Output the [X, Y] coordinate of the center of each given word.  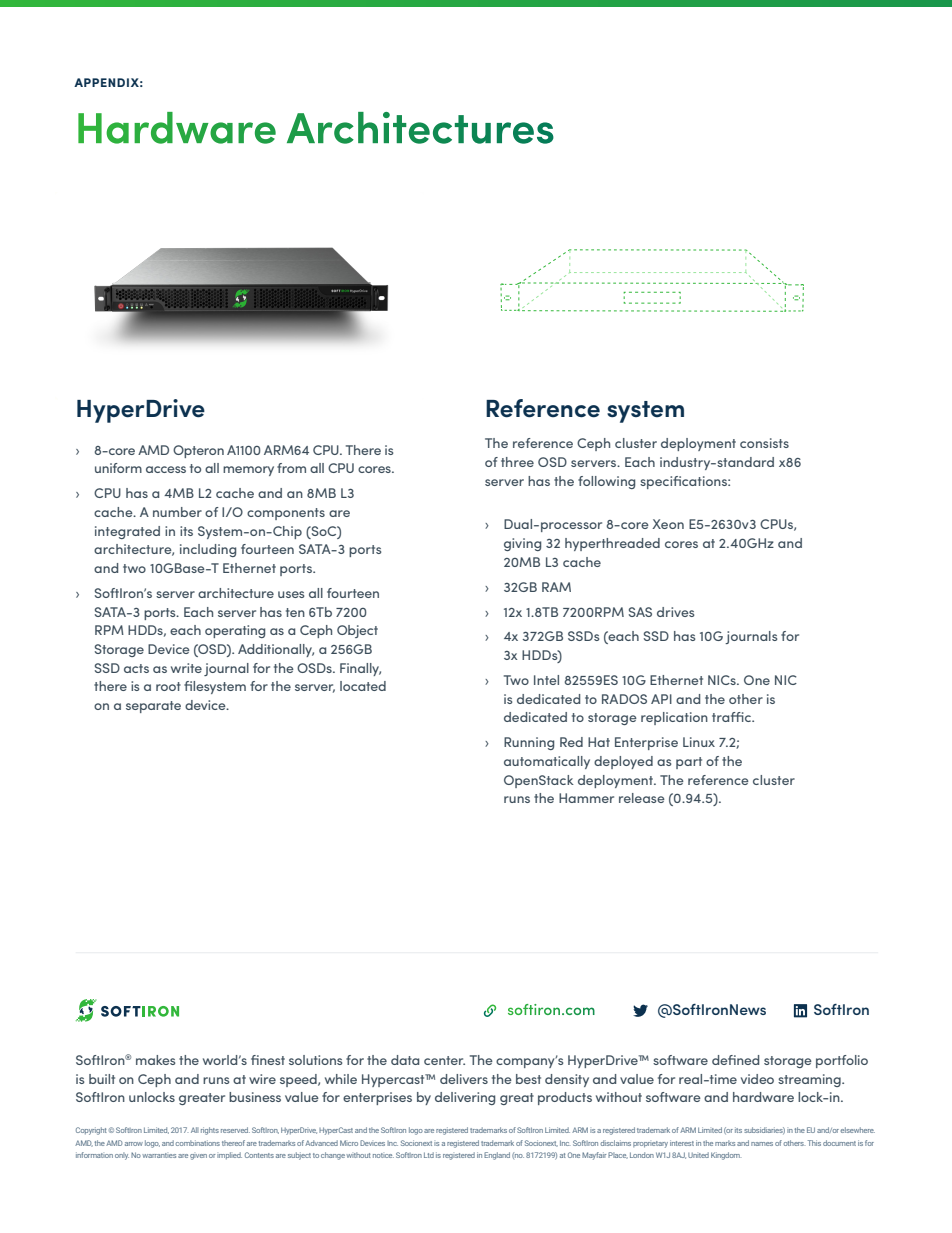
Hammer [586, 798]
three [517, 462]
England [497, 1156]
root [168, 686]
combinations [198, 1143]
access [166, 469]
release [642, 798]
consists [764, 443]
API [661, 699]
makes [155, 1060]
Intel [546, 680]
